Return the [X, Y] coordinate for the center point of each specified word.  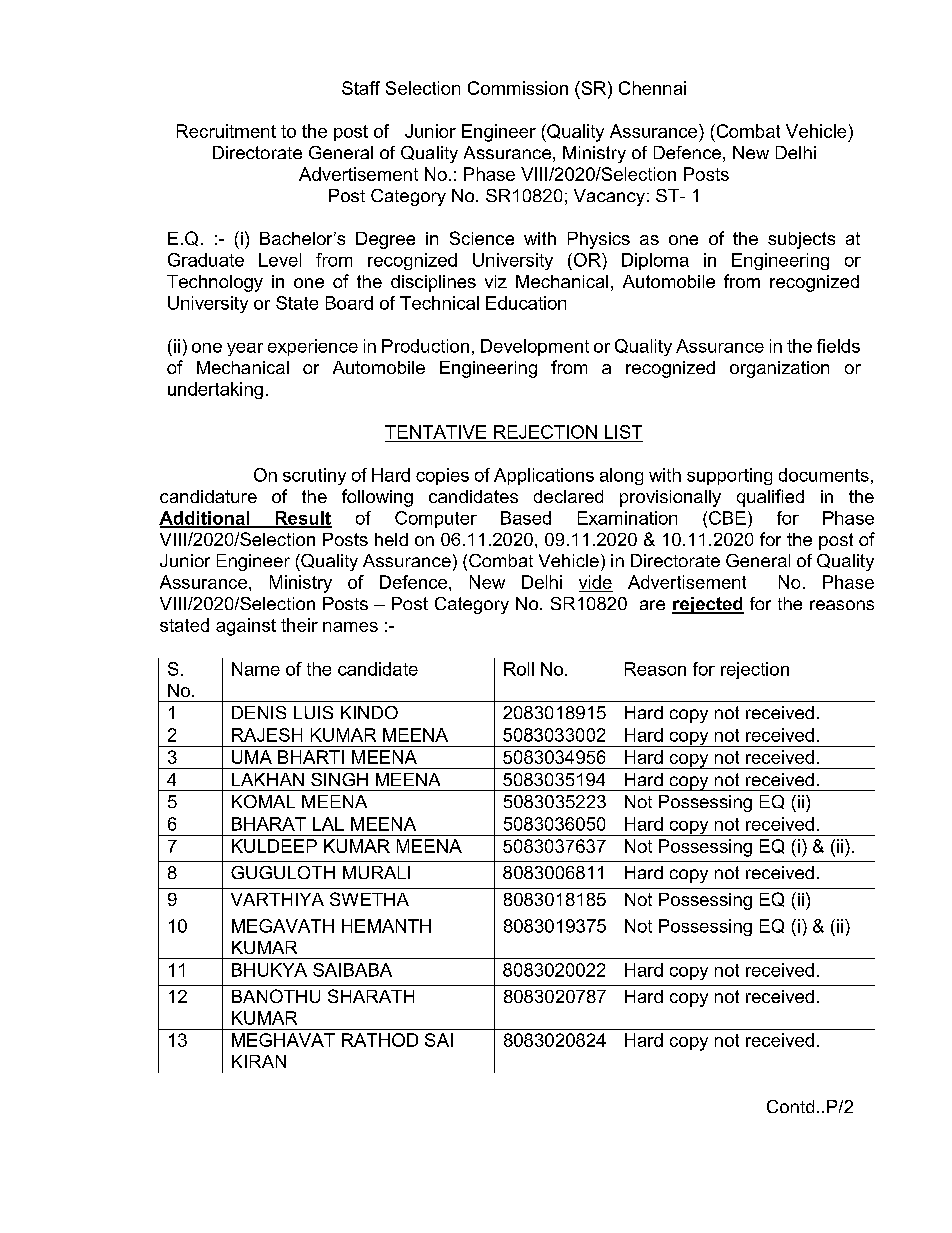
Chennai [652, 88]
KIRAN [259, 1061]
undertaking [215, 390]
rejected [708, 605]
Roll [519, 669]
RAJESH [267, 735]
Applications [544, 476]
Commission [518, 88]
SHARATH [371, 996]
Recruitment [226, 131]
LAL [328, 824]
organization [779, 369]
